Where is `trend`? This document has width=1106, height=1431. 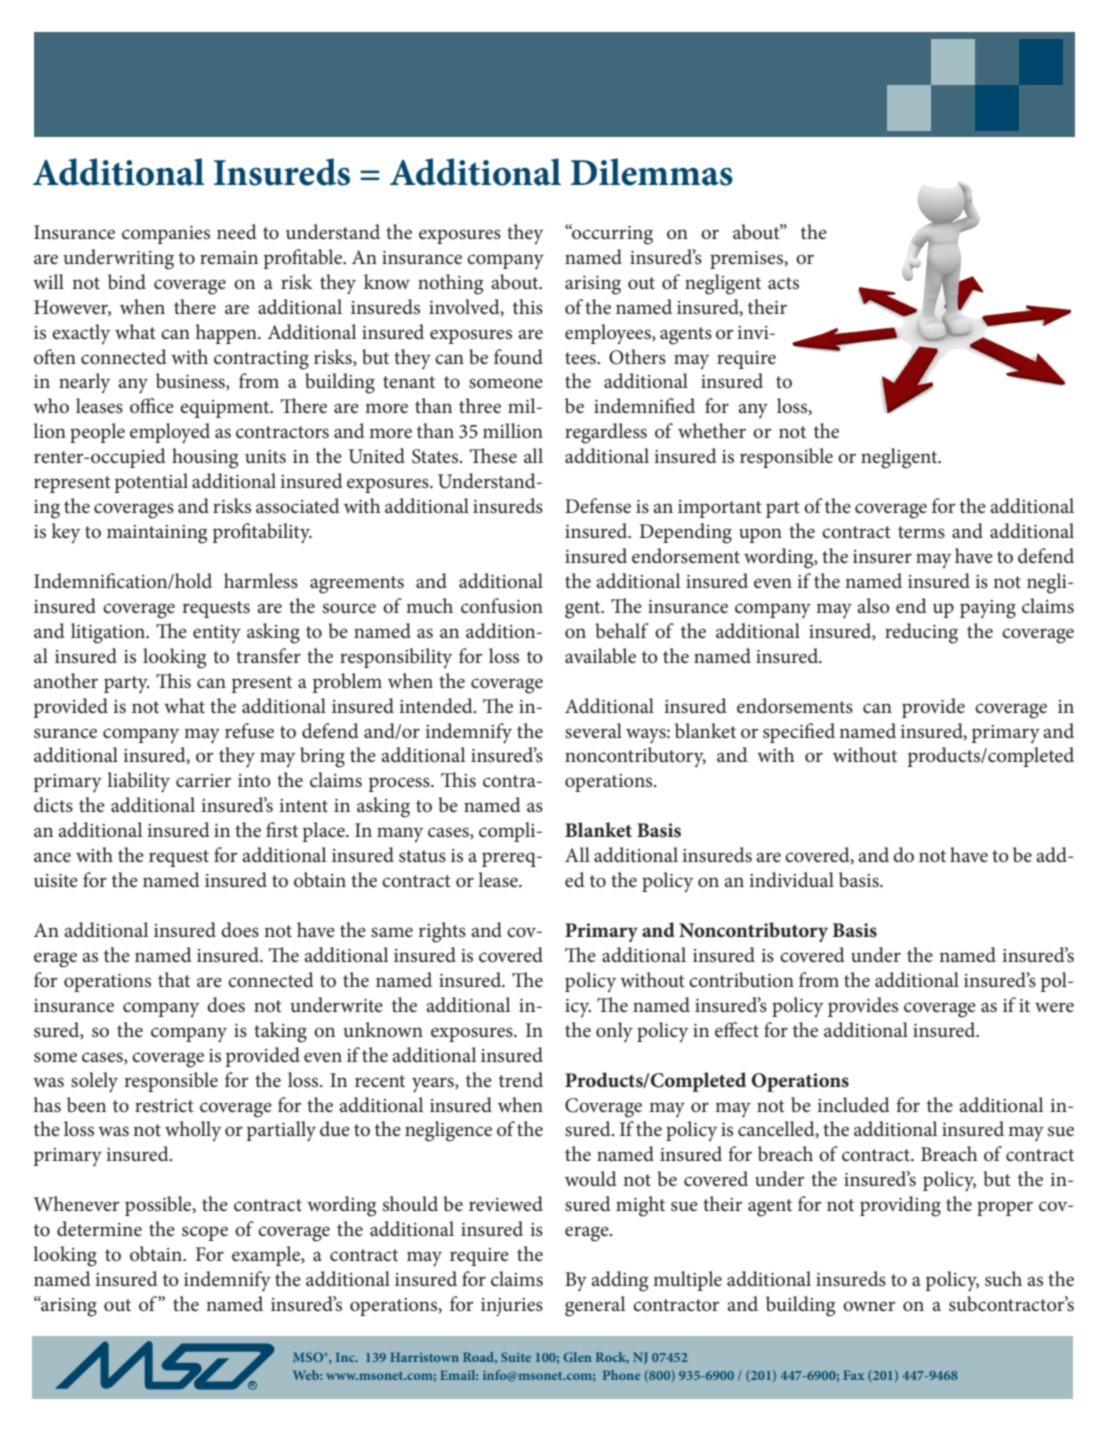
trend is located at coordinates (521, 1080).
